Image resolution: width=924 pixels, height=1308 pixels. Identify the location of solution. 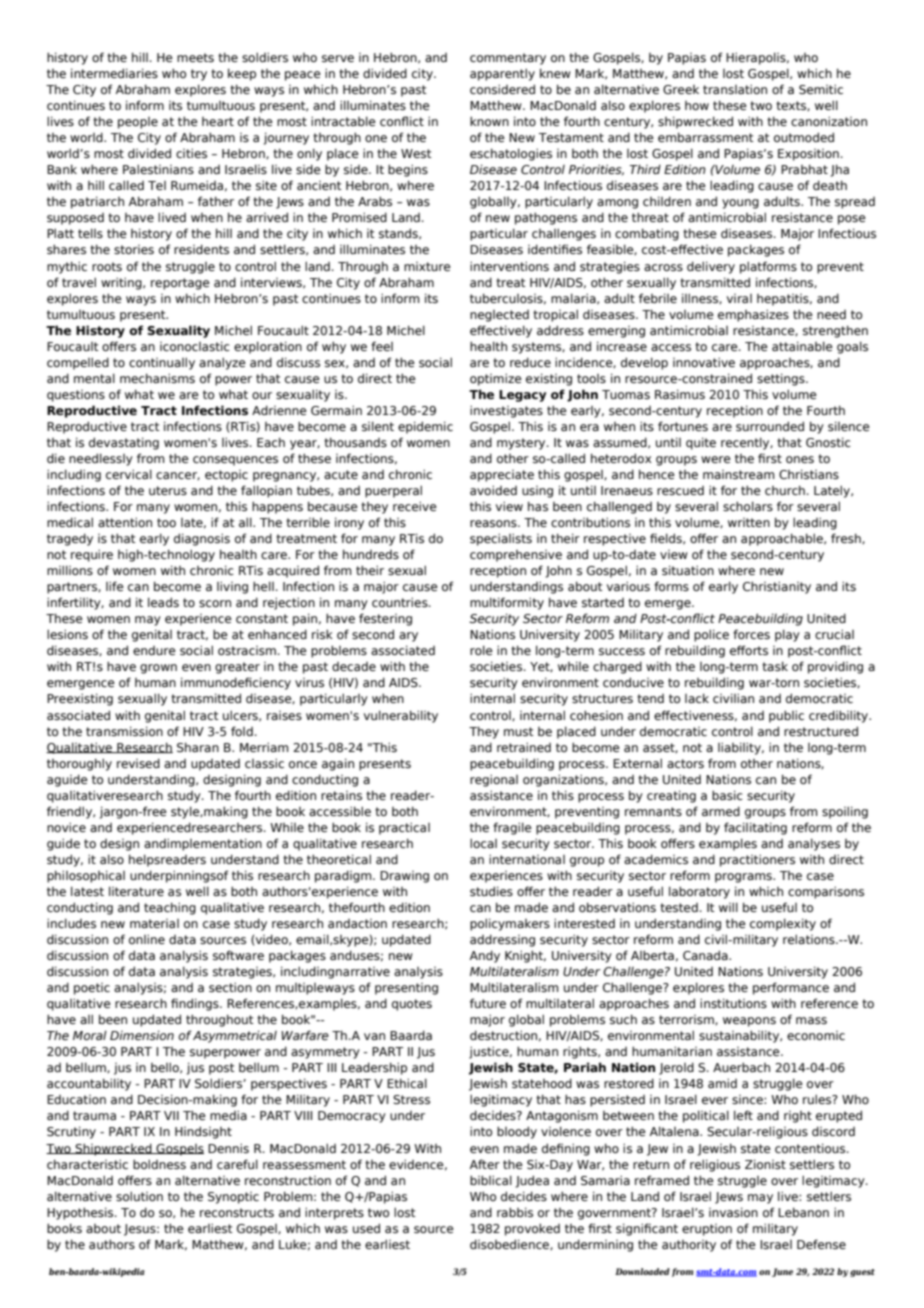
(139, 1196).
